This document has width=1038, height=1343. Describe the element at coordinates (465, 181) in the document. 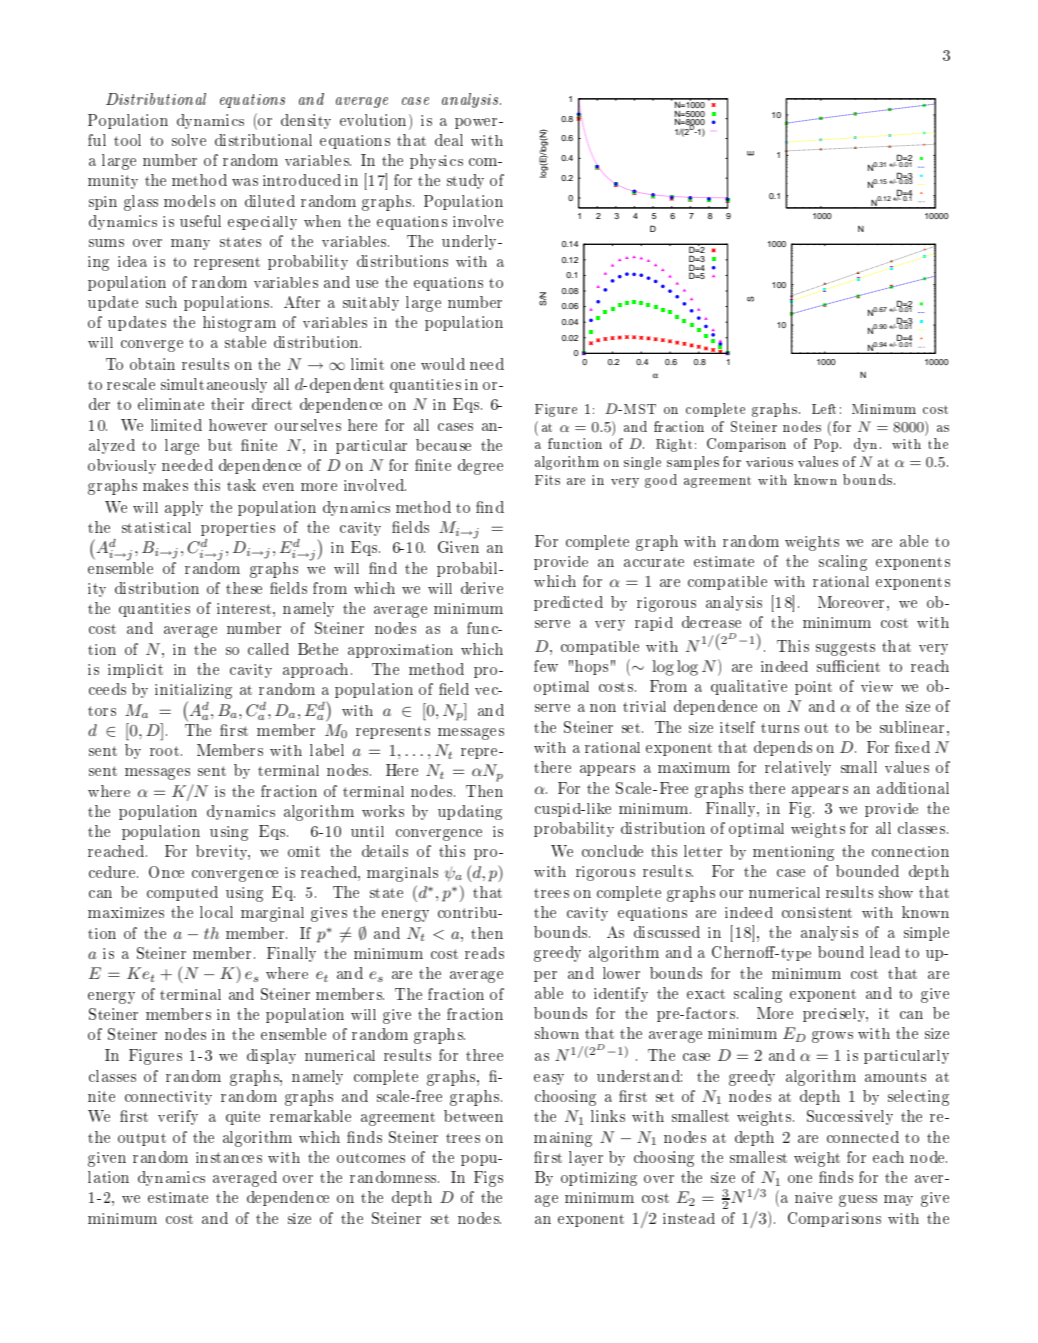

I see `study` at that location.
